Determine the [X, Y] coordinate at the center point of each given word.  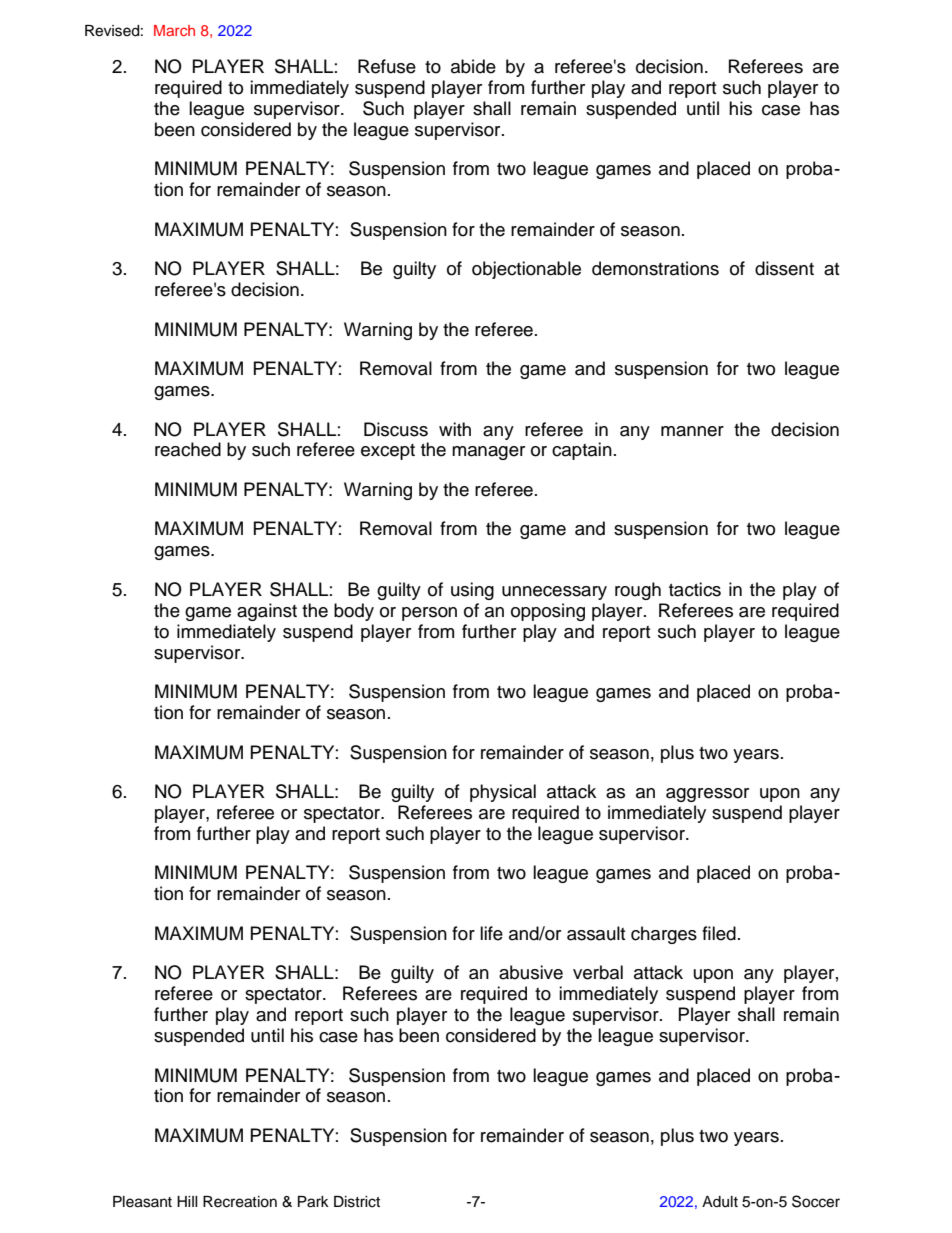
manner [692, 431]
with [455, 429]
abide [473, 66]
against [267, 612]
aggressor [707, 795]
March [174, 30]
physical [503, 793]
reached [188, 449]
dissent [784, 268]
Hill [187, 1201]
